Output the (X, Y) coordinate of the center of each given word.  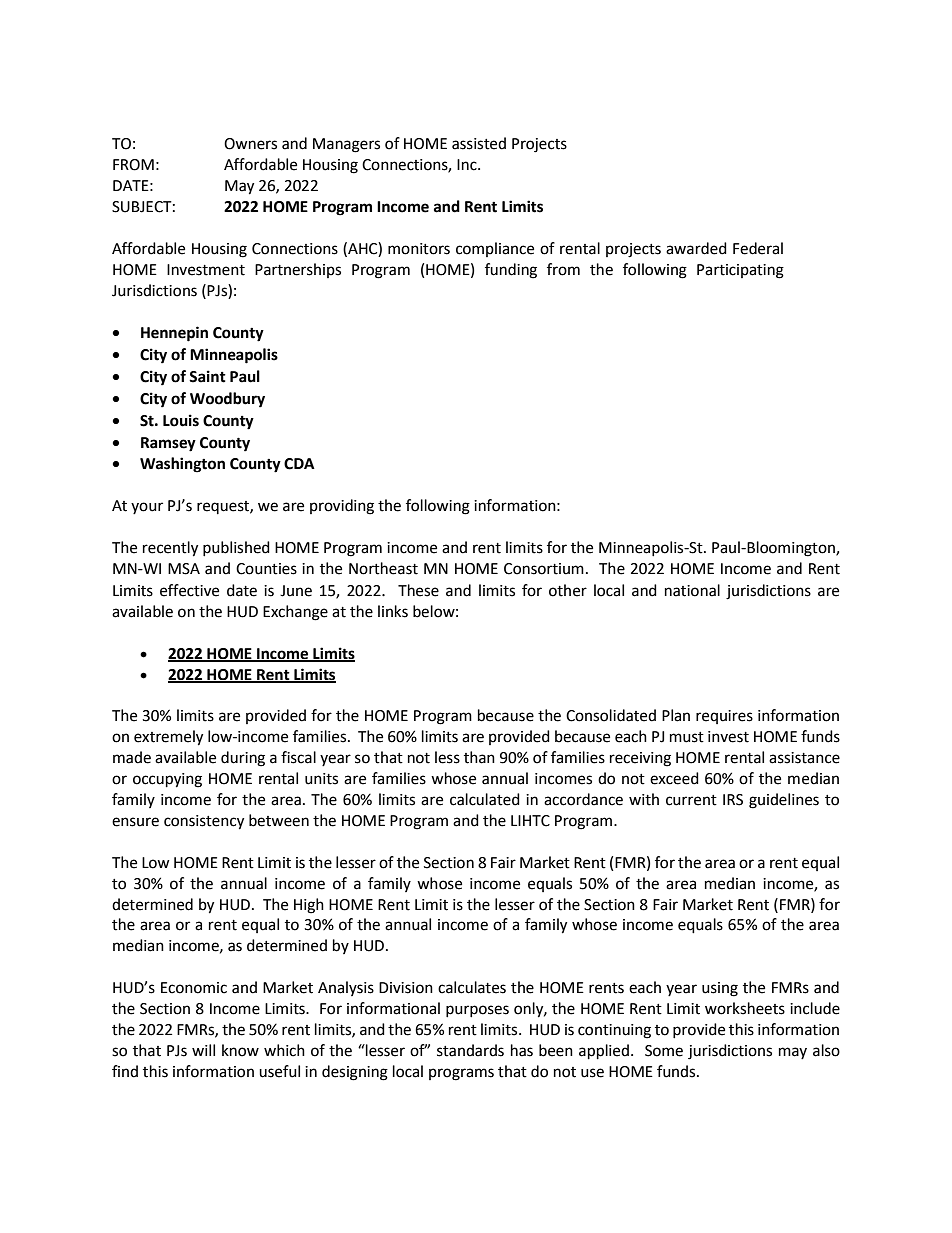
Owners (250, 144)
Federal (758, 248)
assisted (479, 143)
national (692, 590)
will (203, 1050)
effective (189, 590)
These (418, 590)
